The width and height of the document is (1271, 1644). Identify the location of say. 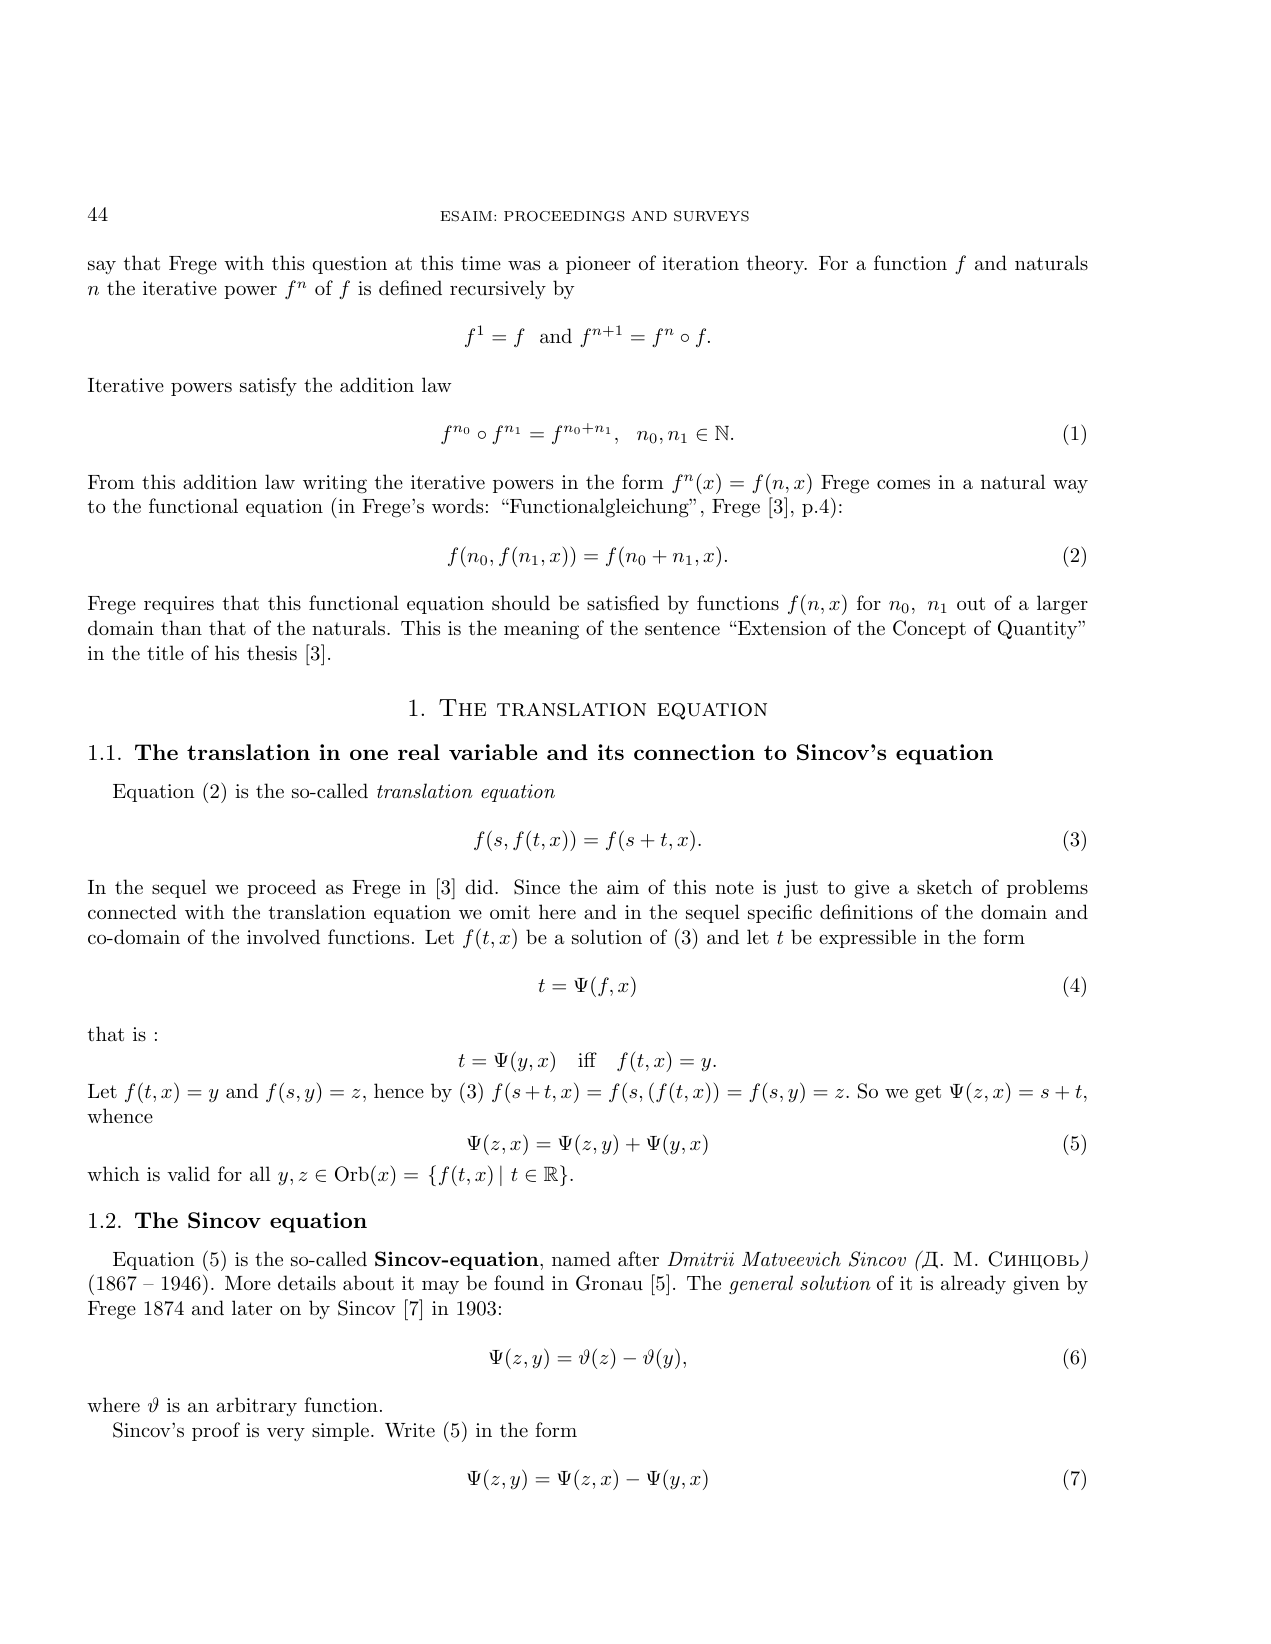
(102, 267).
